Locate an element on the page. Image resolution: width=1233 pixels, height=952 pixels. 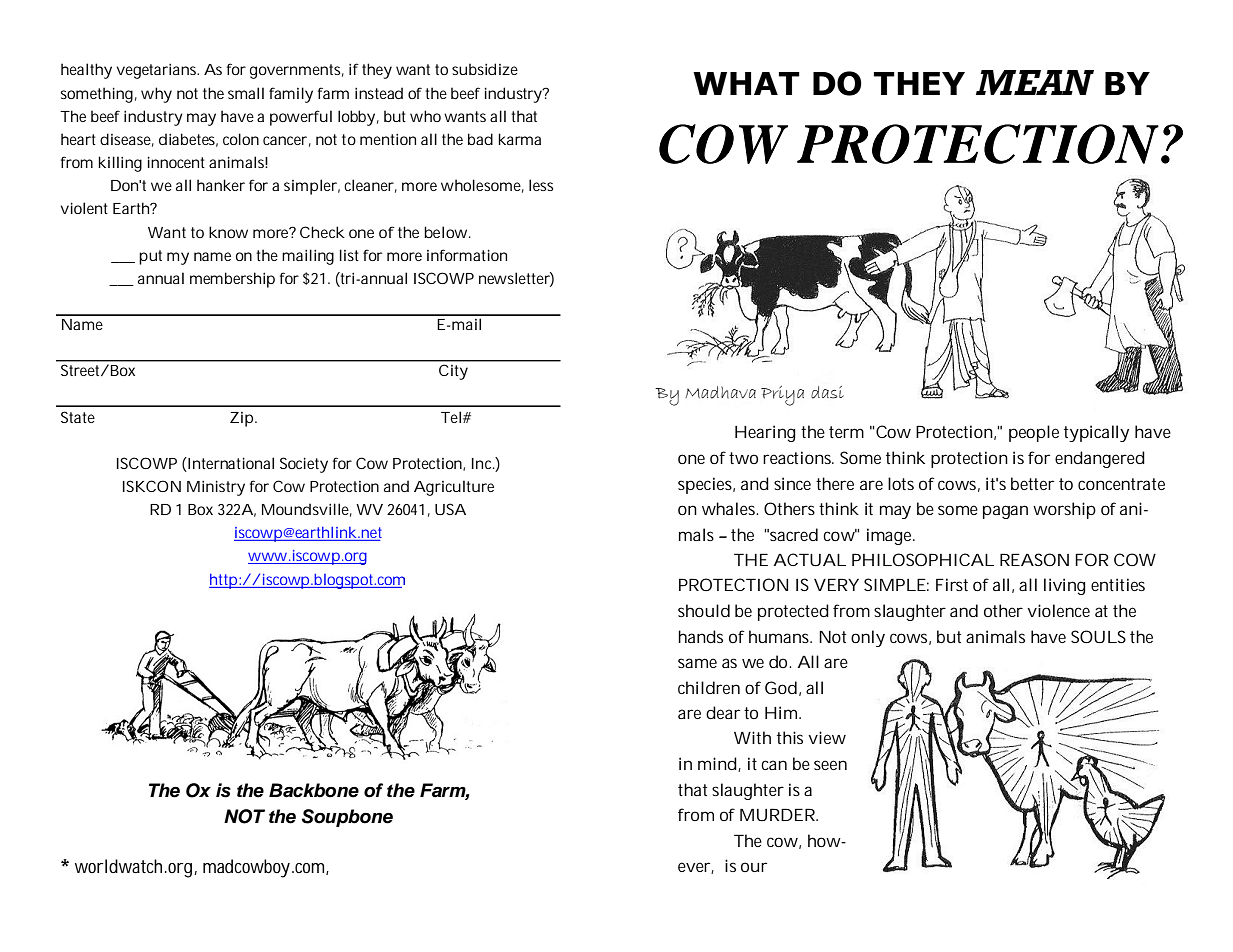
hands is located at coordinates (700, 636).
